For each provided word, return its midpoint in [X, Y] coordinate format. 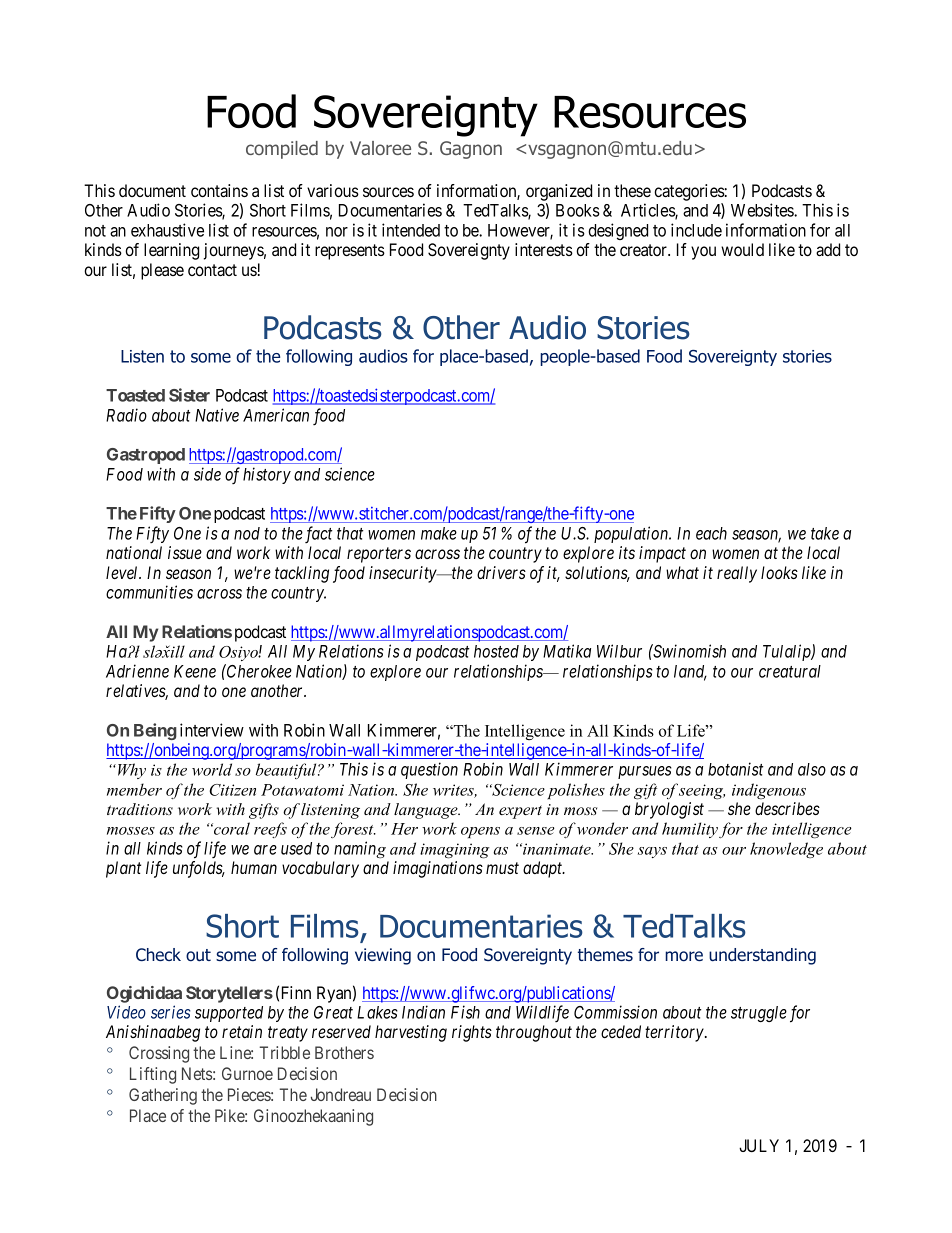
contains [219, 190]
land [690, 672]
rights [472, 1033]
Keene [195, 671]
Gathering [163, 1096]
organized [559, 194]
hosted [496, 651]
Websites [763, 210]
